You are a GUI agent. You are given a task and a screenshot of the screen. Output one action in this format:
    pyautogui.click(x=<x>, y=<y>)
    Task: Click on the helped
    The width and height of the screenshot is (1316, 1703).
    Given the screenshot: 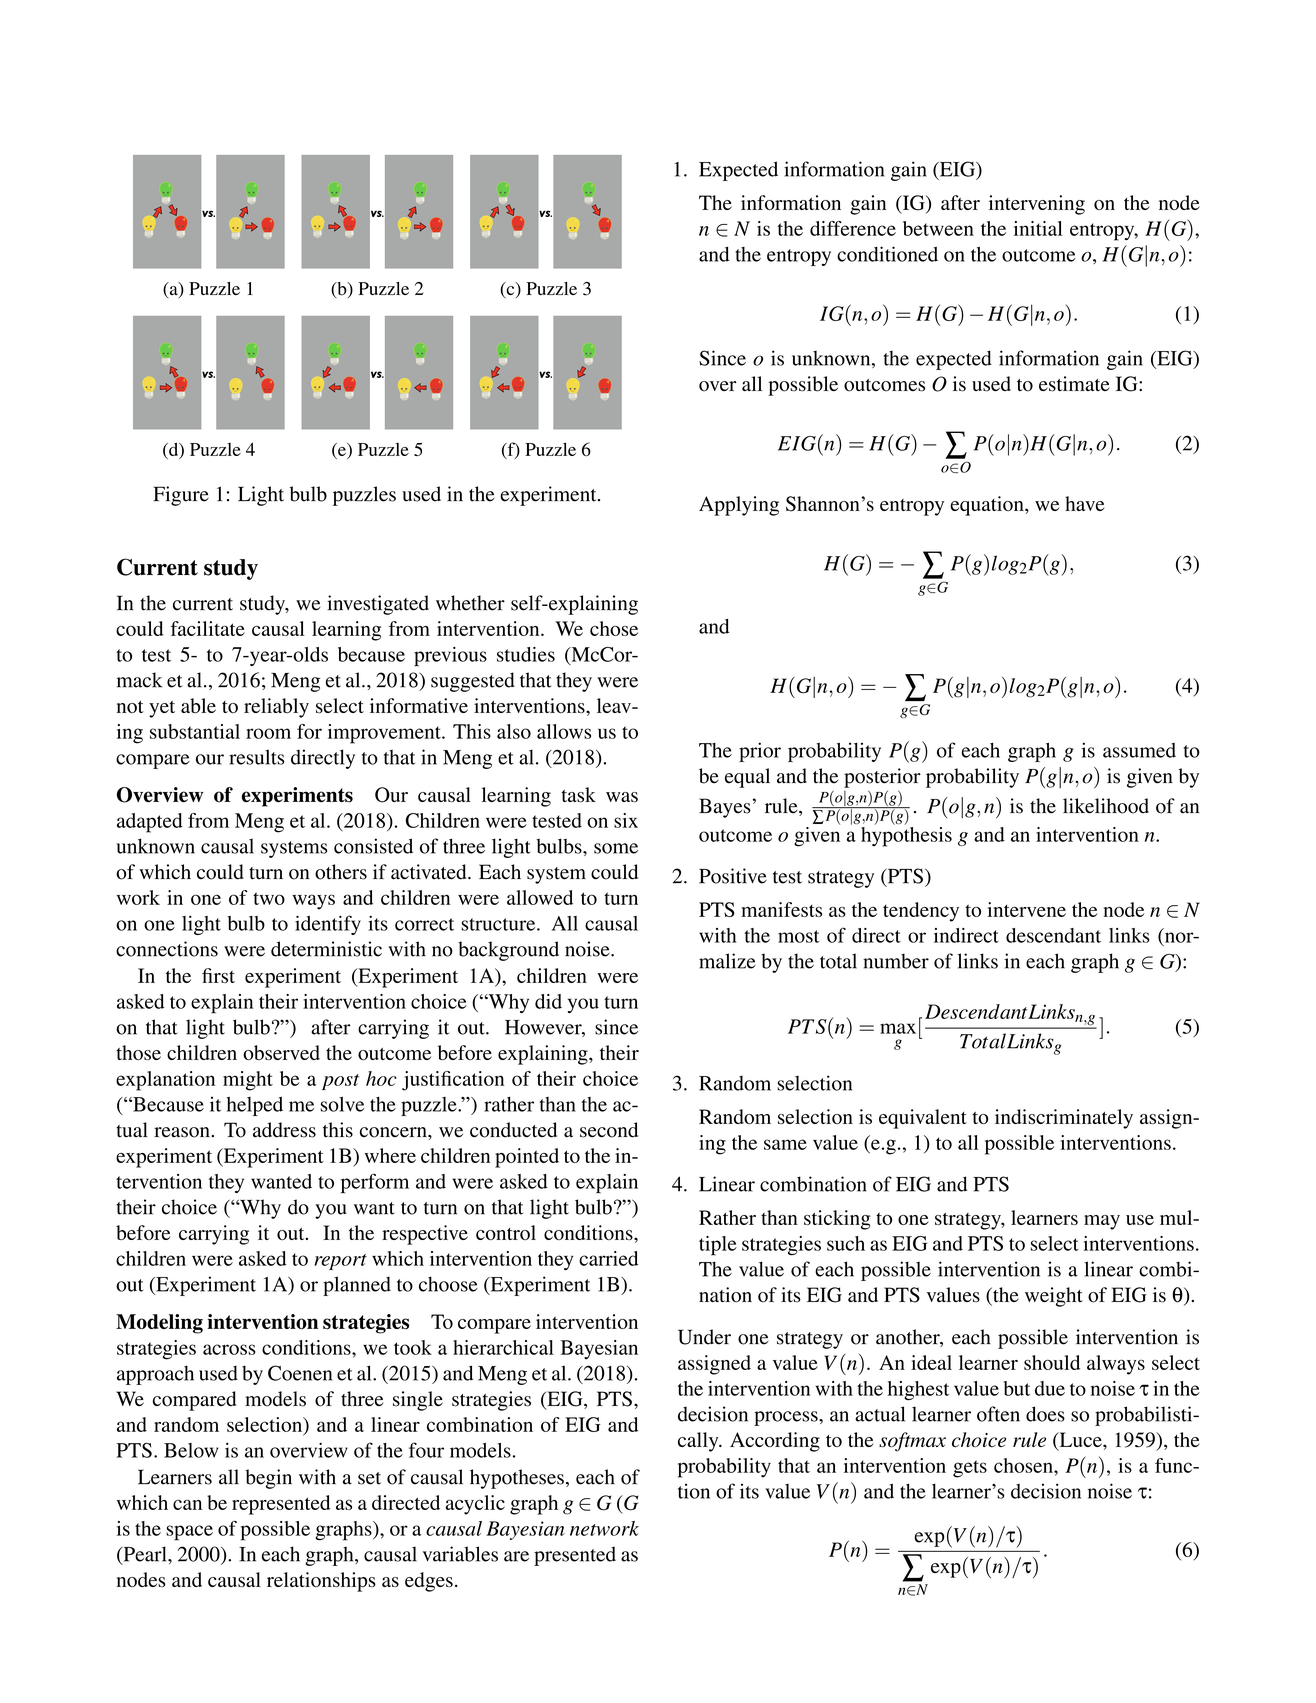 What is the action you would take?
    pyautogui.click(x=255, y=1106)
